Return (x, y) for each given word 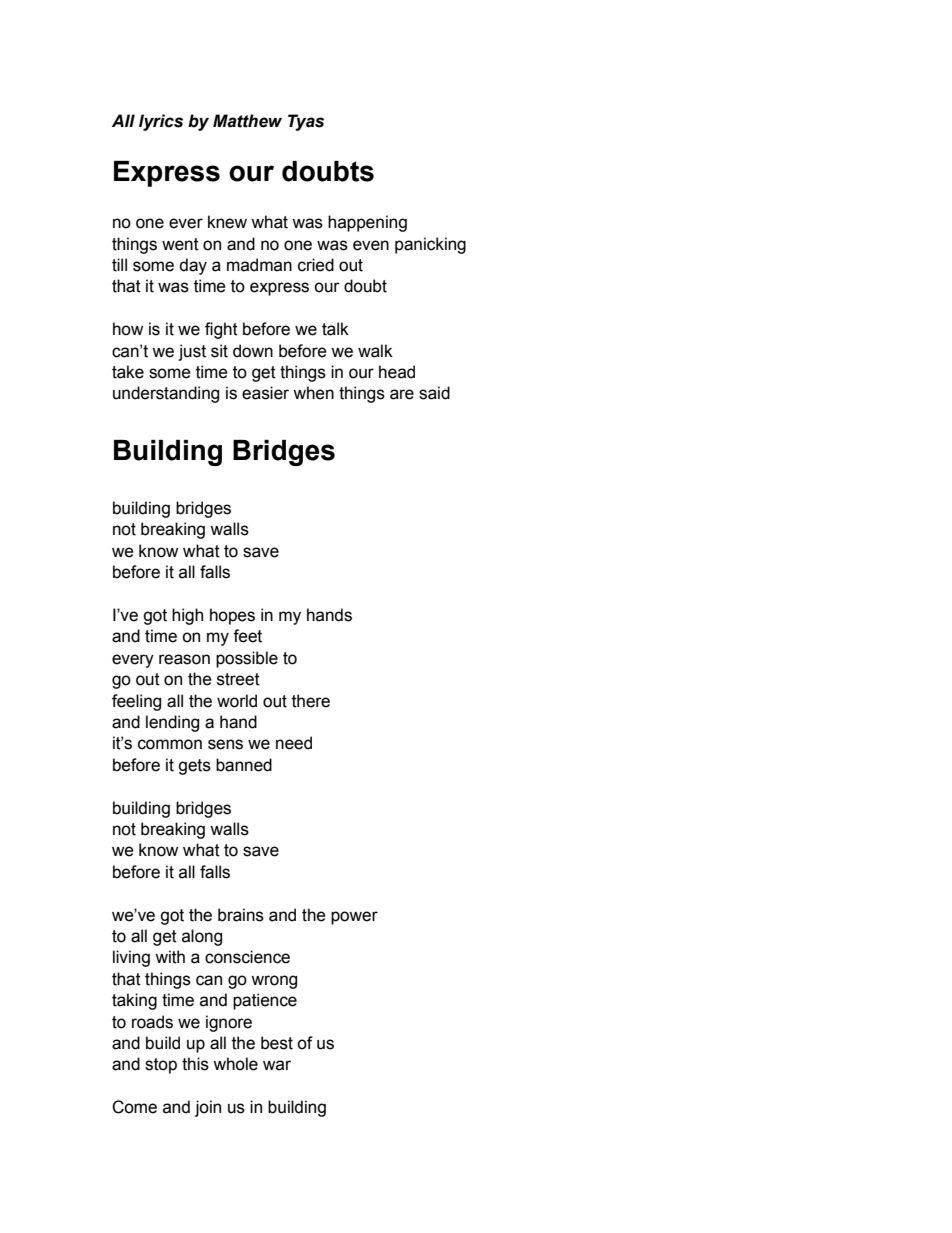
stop (161, 1066)
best (277, 1043)
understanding (166, 394)
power (354, 918)
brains (241, 915)
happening (367, 223)
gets (194, 767)
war (277, 1065)
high (187, 616)
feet (247, 636)
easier (265, 393)
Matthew (247, 121)
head (397, 372)
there (311, 701)
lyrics (161, 122)
